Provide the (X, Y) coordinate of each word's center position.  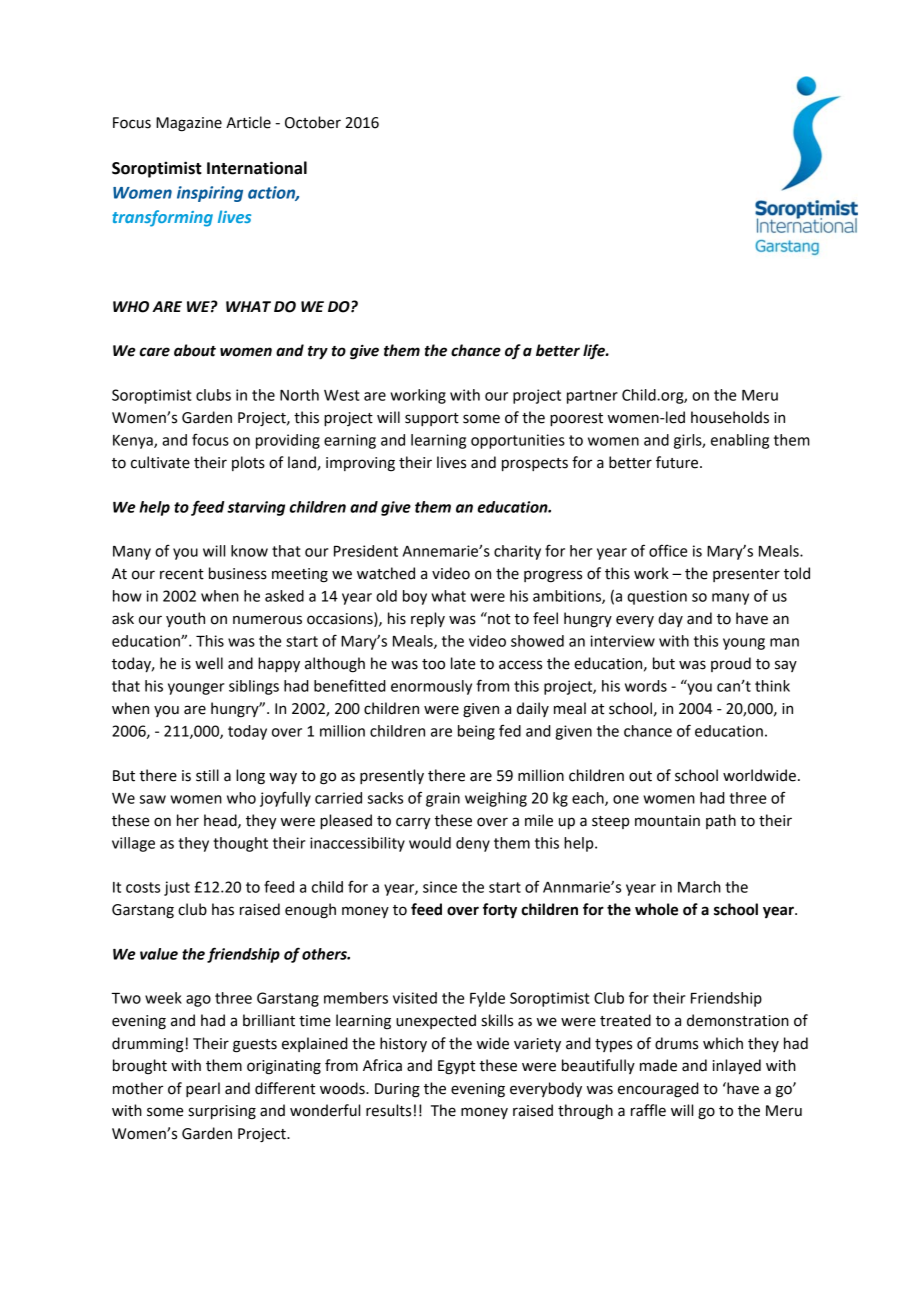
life (595, 351)
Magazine (189, 124)
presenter (746, 575)
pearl (203, 1089)
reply (428, 619)
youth (185, 619)
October (313, 122)
